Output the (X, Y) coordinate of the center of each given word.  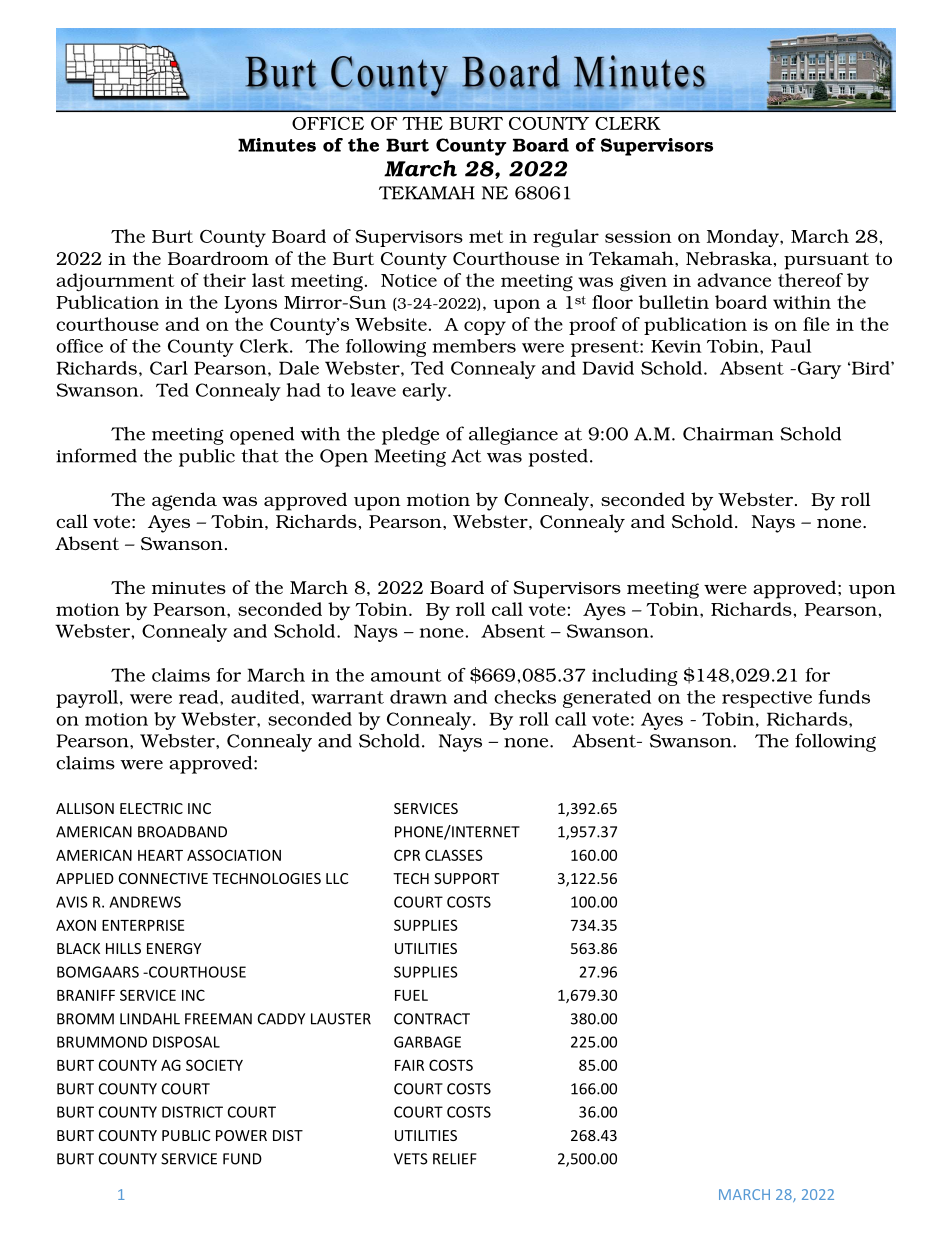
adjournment (115, 282)
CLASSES (454, 855)
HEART (160, 855)
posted (558, 458)
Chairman (728, 434)
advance (734, 280)
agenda (184, 501)
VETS (411, 1159)
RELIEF (455, 1159)
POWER (241, 1135)
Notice (409, 280)
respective (767, 699)
